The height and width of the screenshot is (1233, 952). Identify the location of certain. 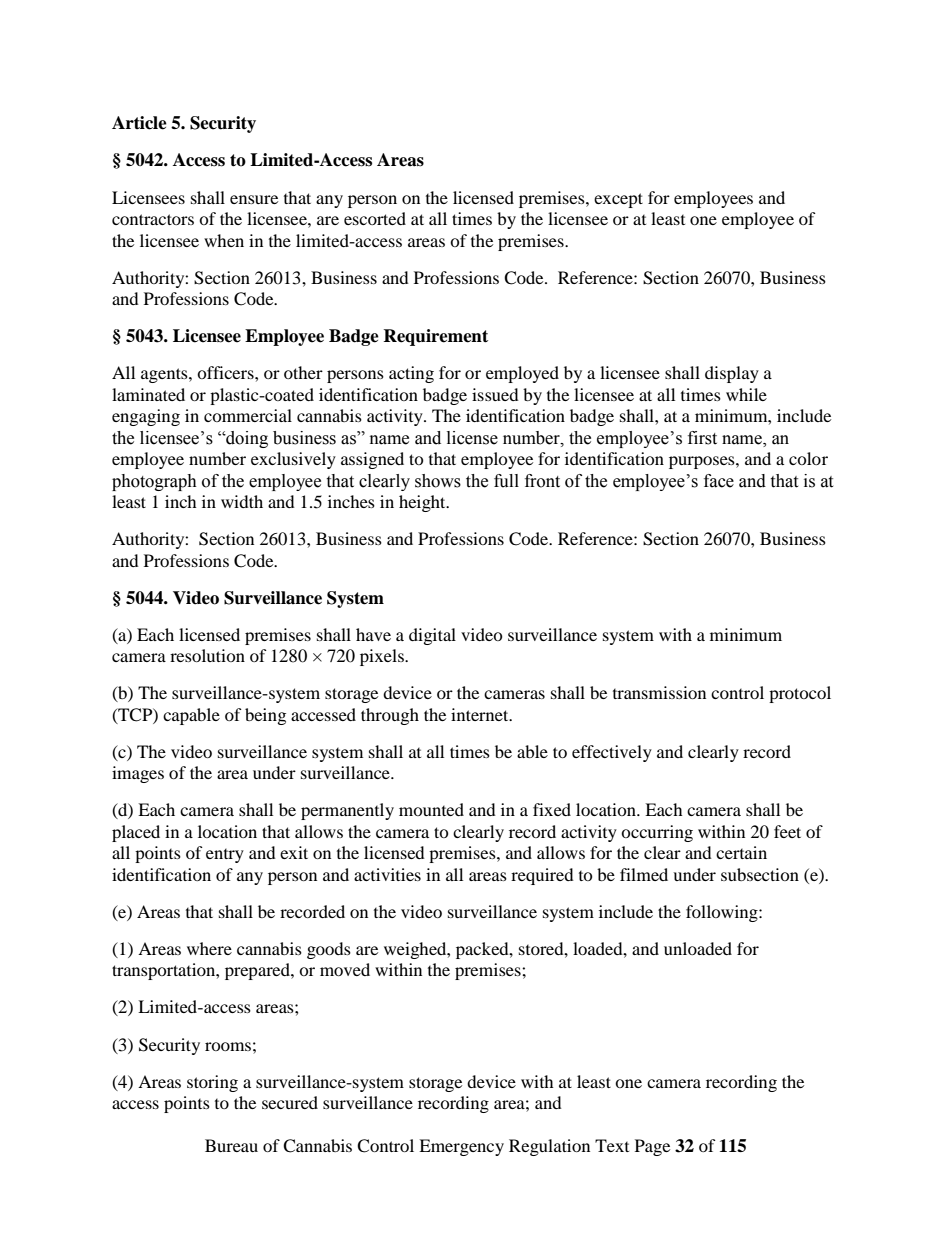
(741, 852).
